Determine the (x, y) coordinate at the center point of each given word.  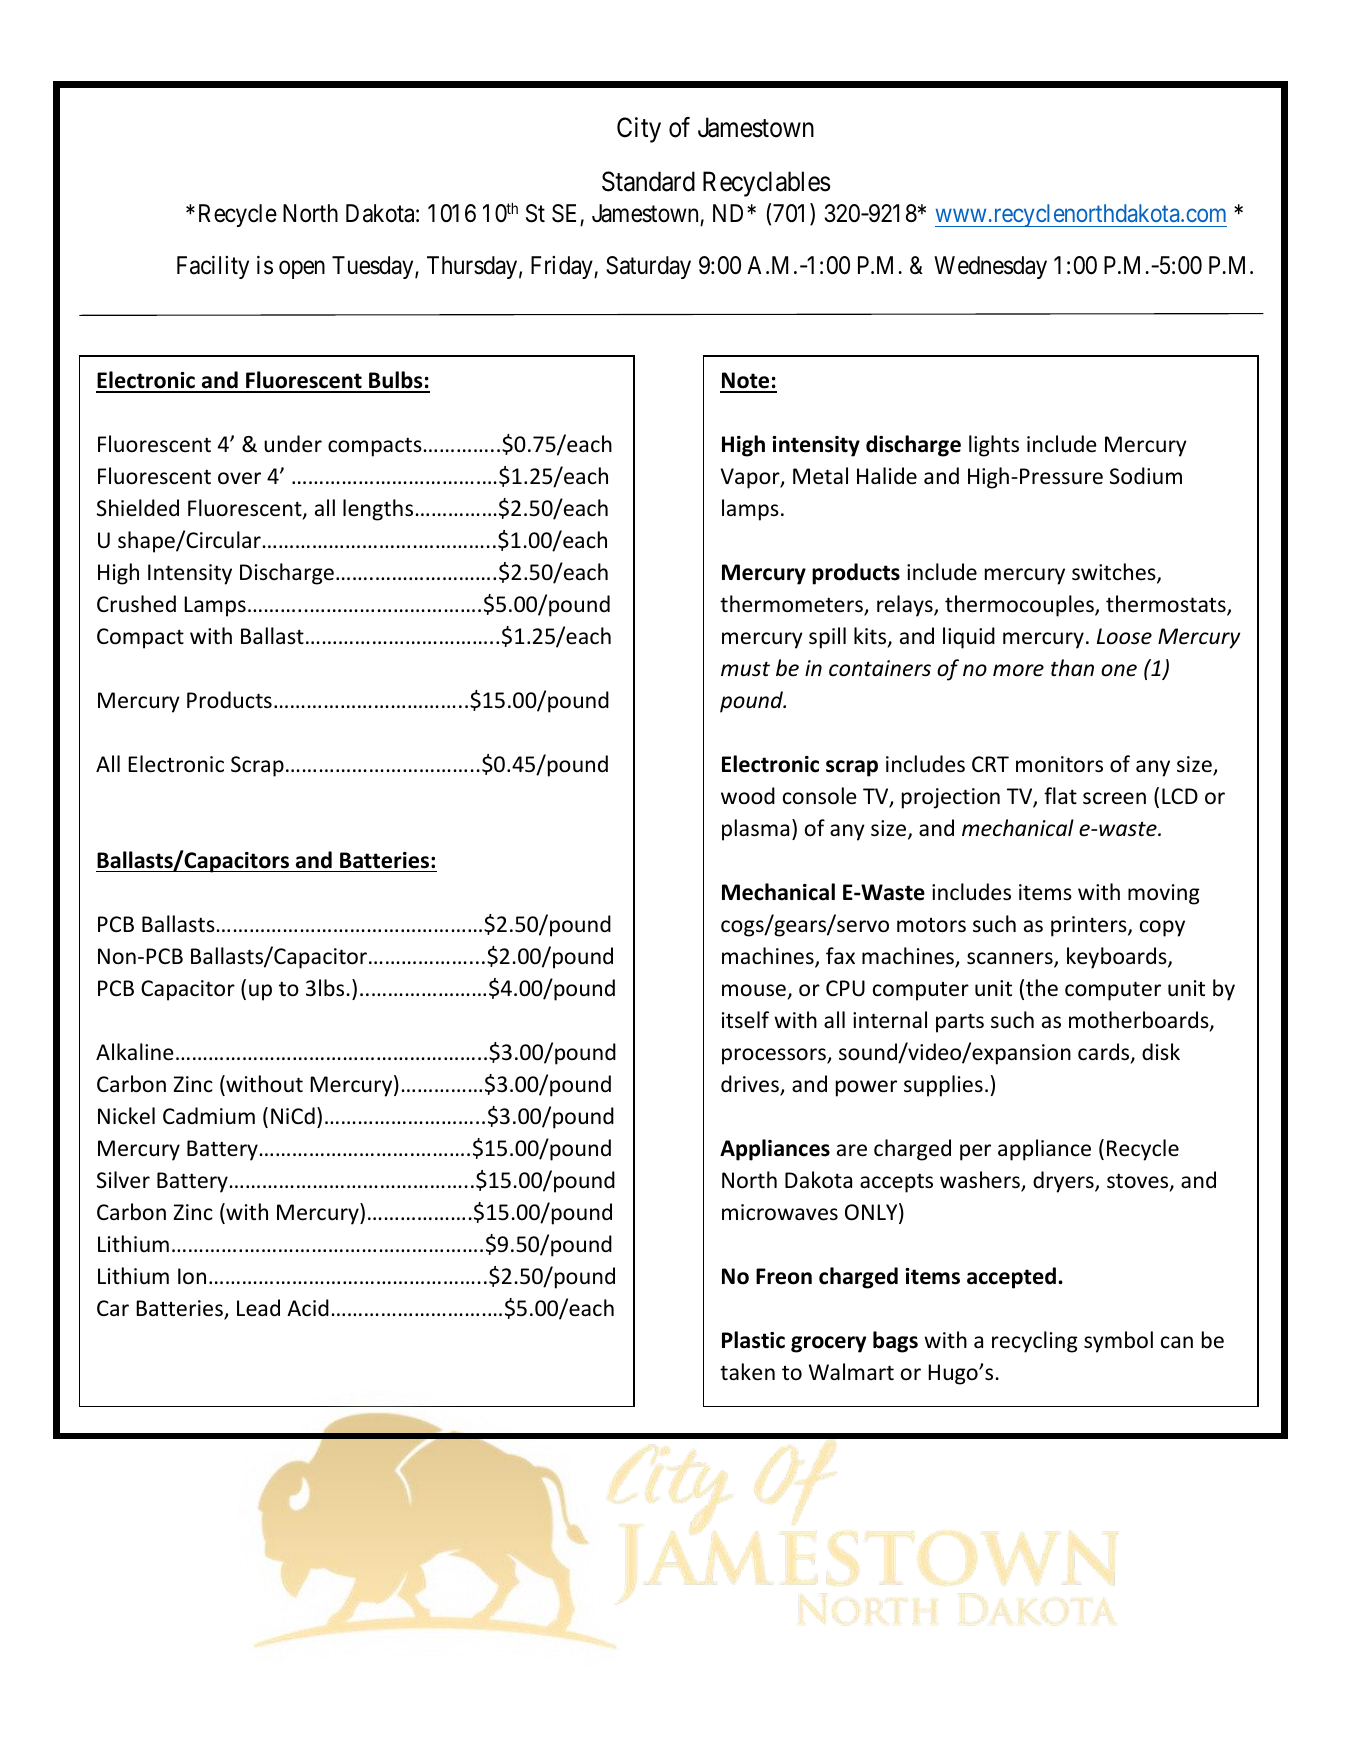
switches (1115, 573)
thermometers (792, 605)
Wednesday (990, 267)
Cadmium (209, 1115)
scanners (1011, 959)
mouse (754, 990)
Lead (258, 1308)
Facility (213, 267)
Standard (648, 181)
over (239, 478)
